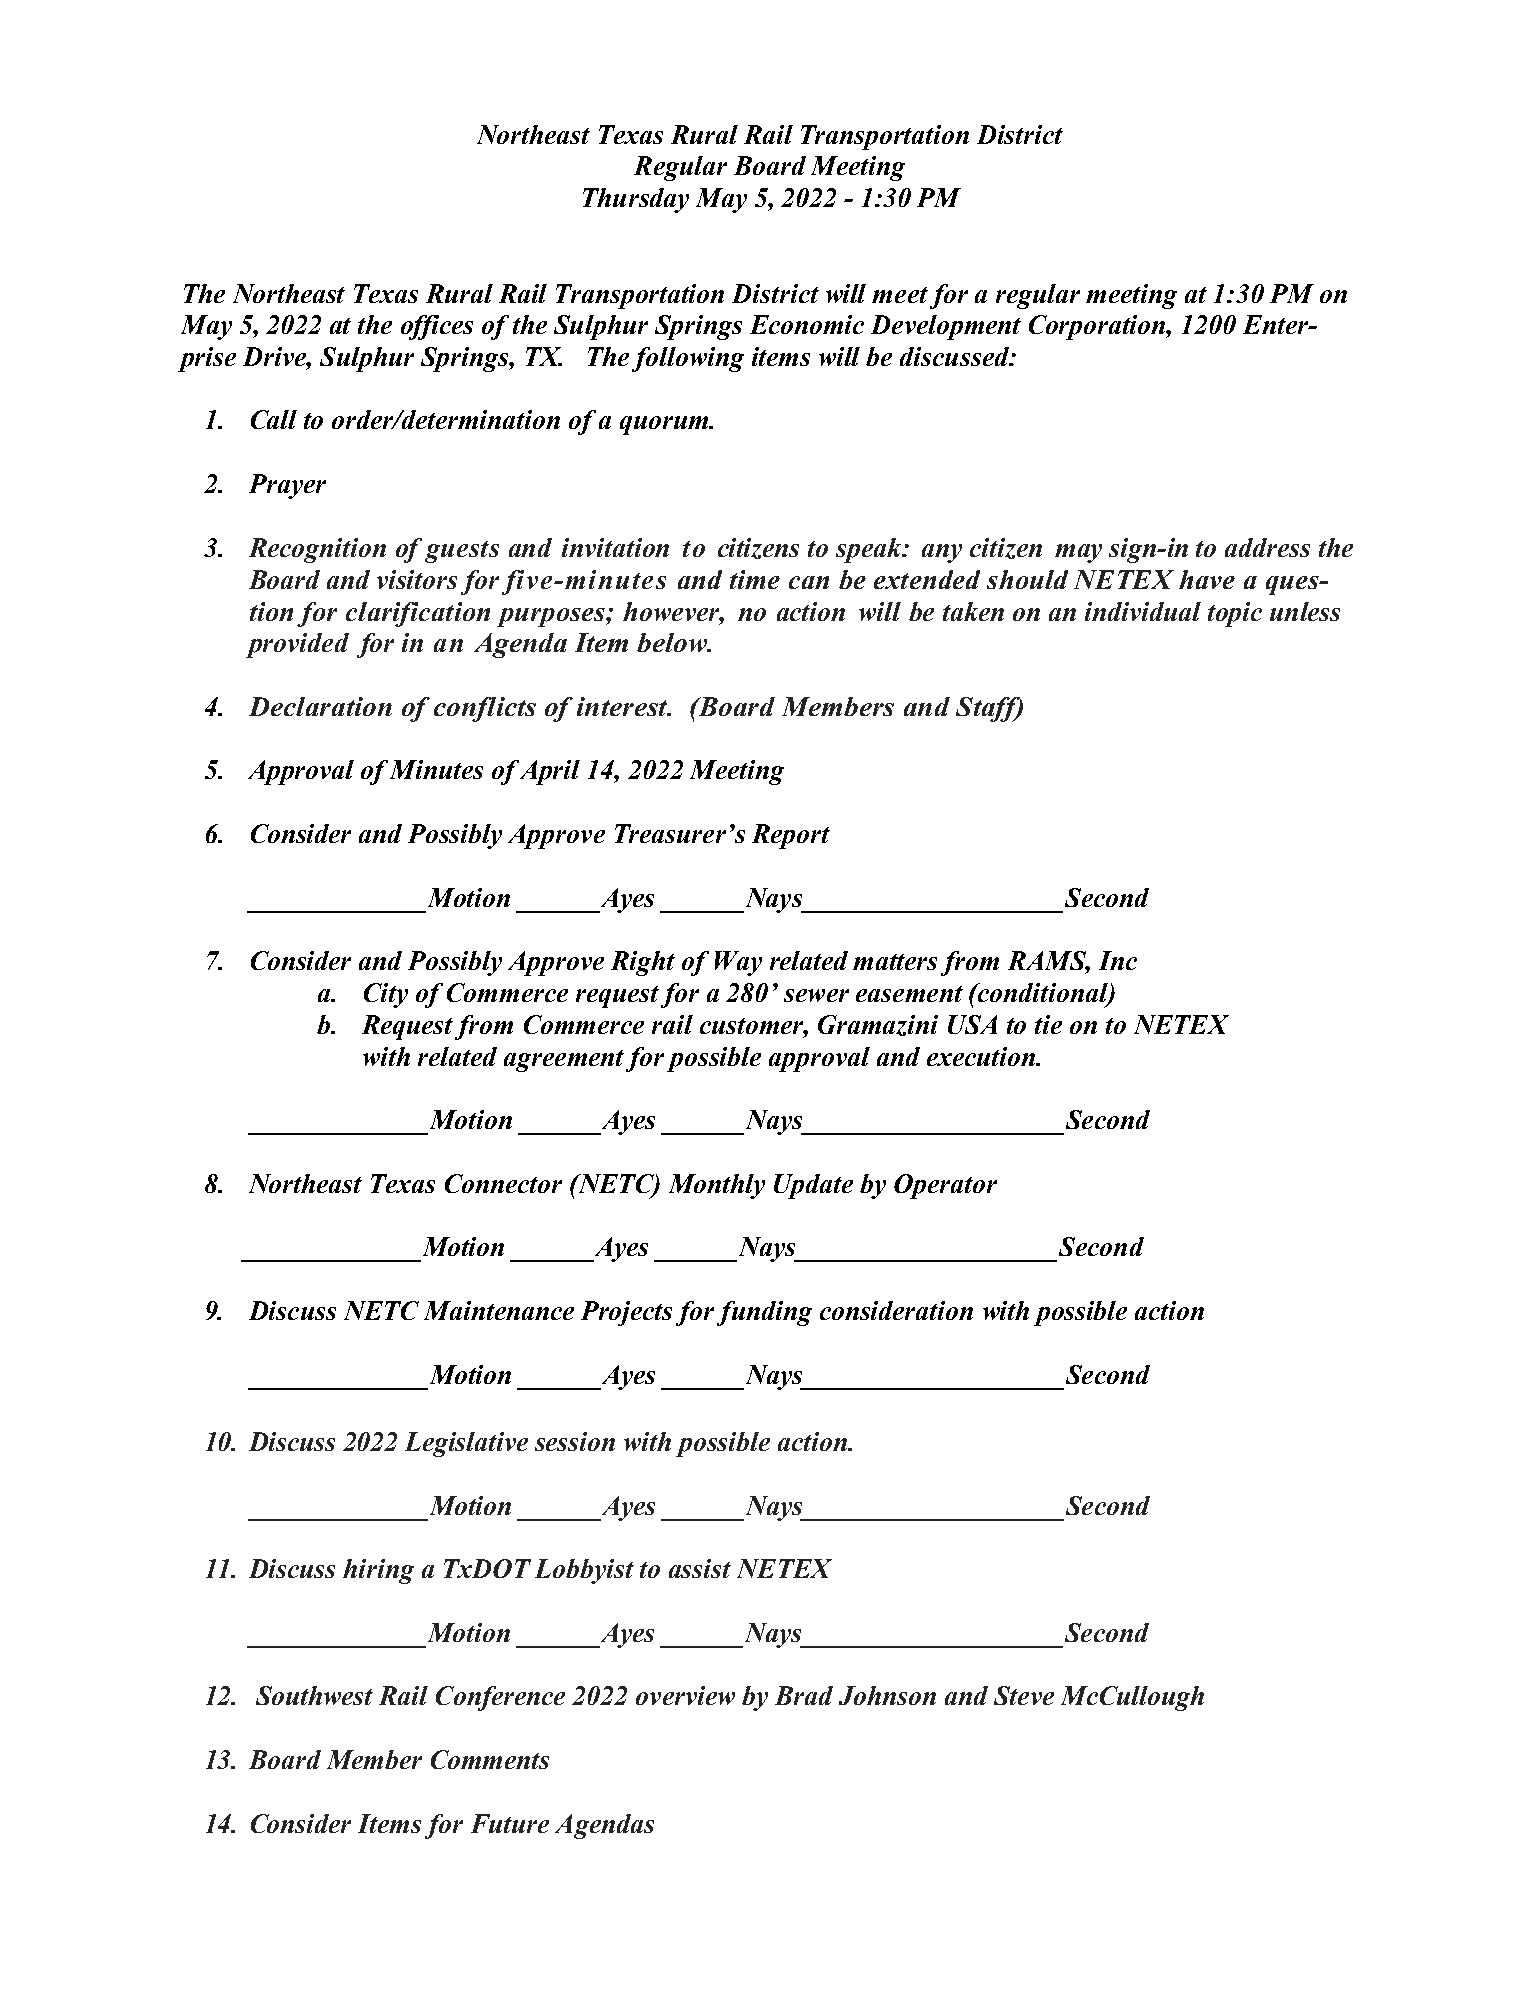 The width and height of the page is (1539, 1991). I want to click on sewer, so click(816, 995).
